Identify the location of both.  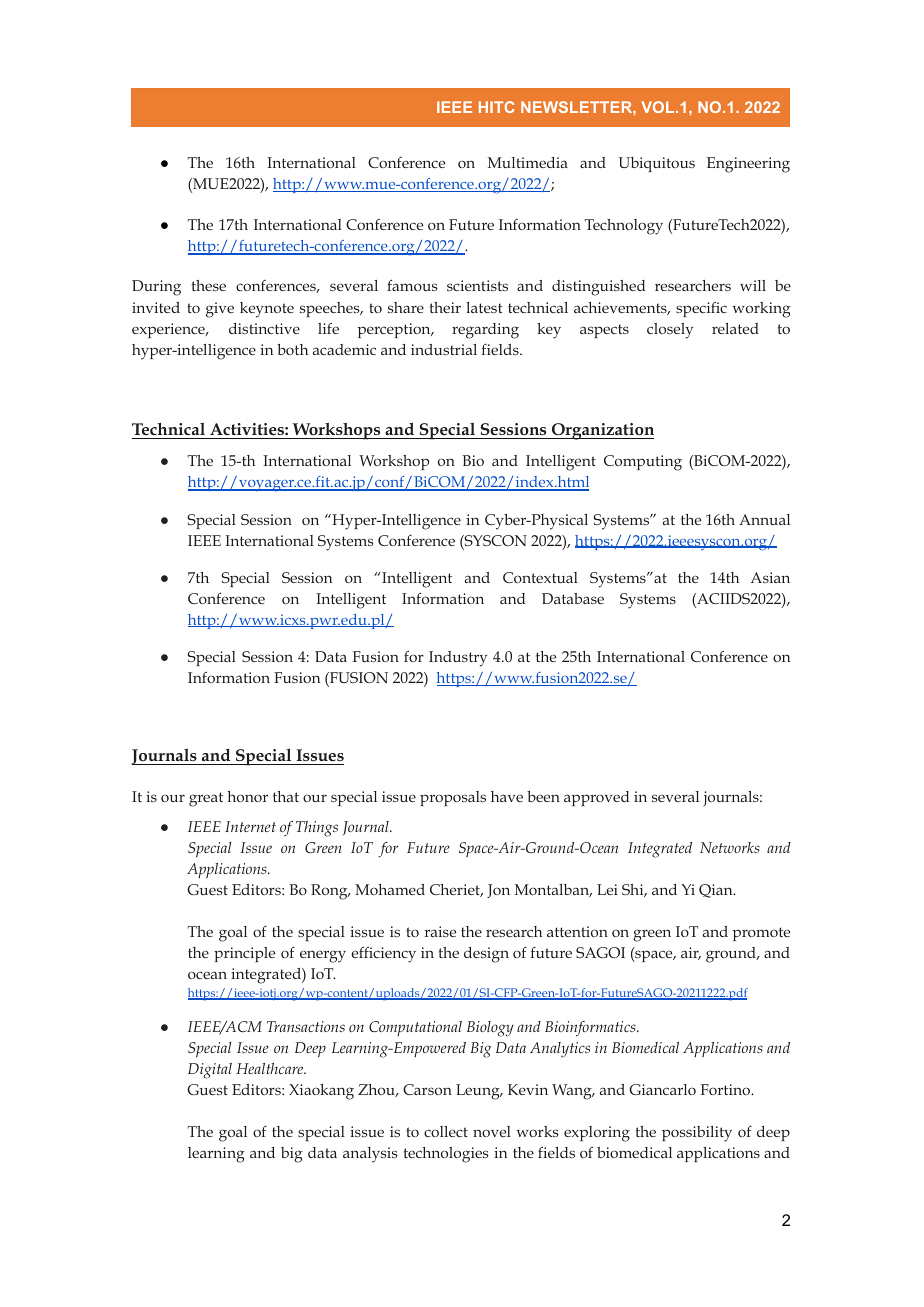
(292, 349).
